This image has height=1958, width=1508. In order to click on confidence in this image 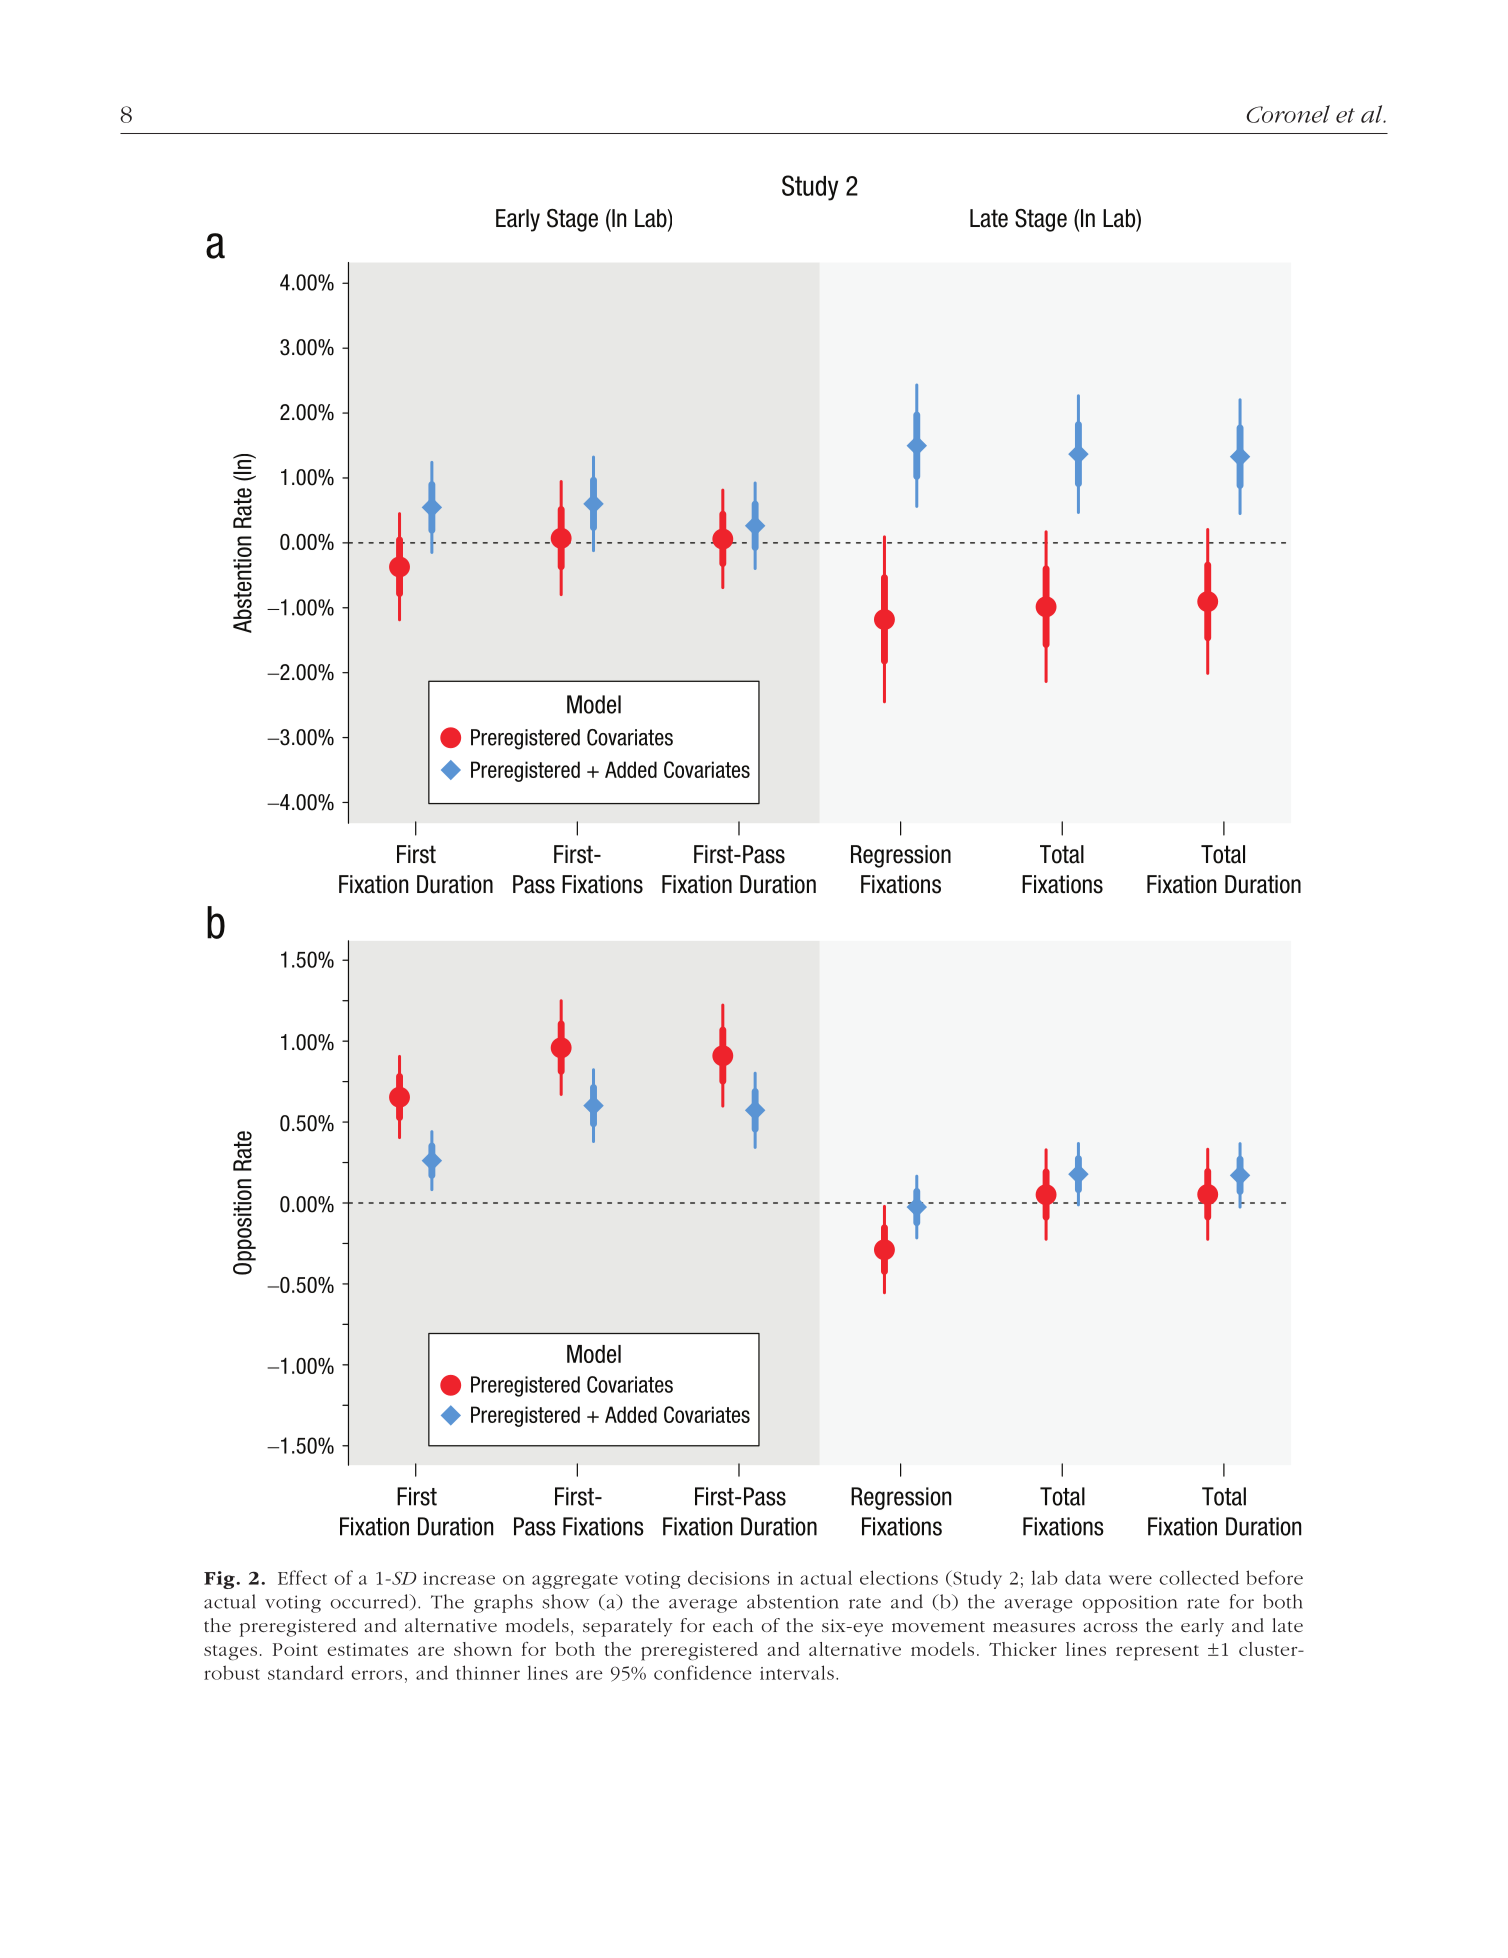, I will do `click(703, 1672)`.
